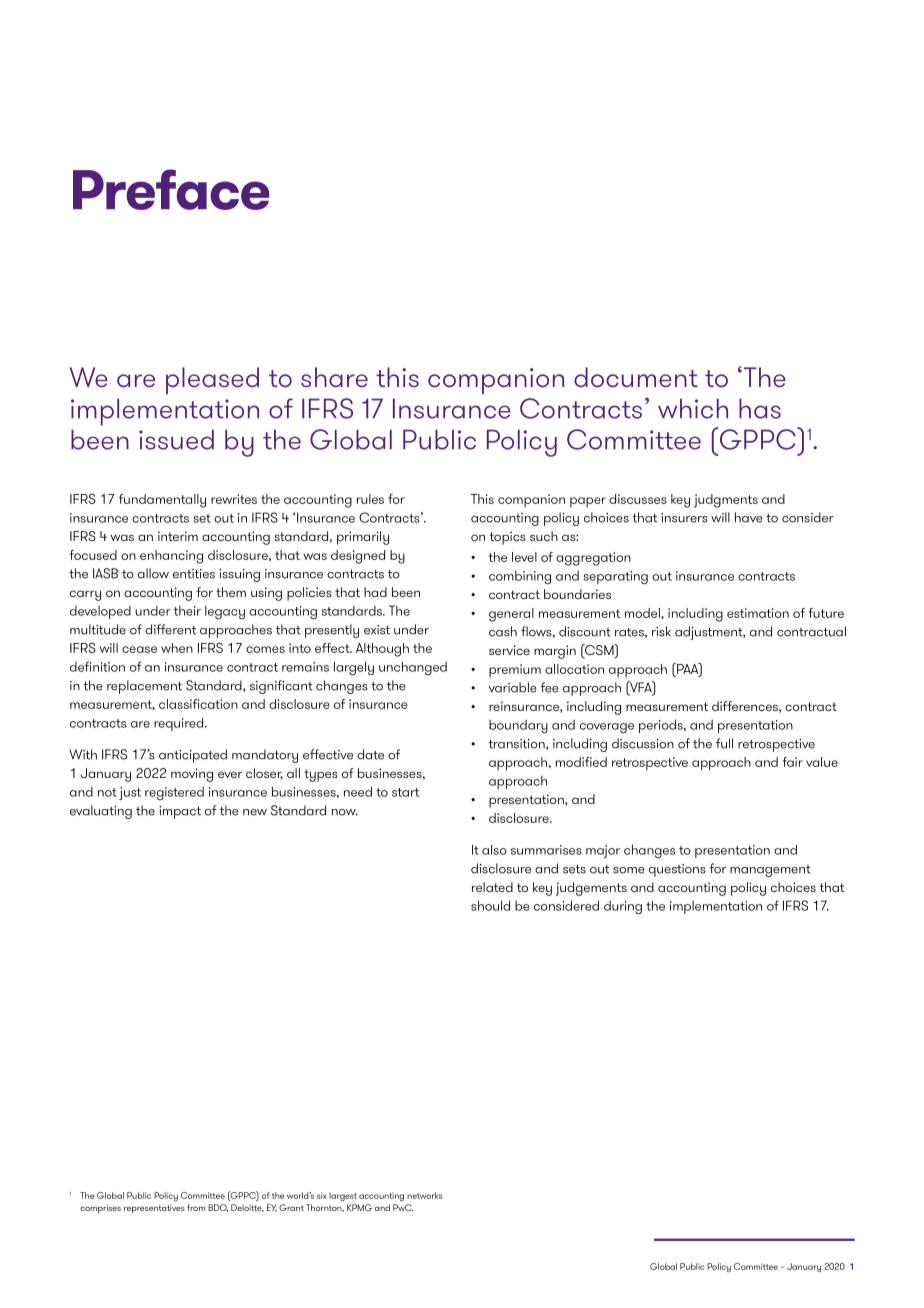 The width and height of the screenshot is (924, 1308). Describe the element at coordinates (171, 189) in the screenshot. I see `Preface` at that location.
